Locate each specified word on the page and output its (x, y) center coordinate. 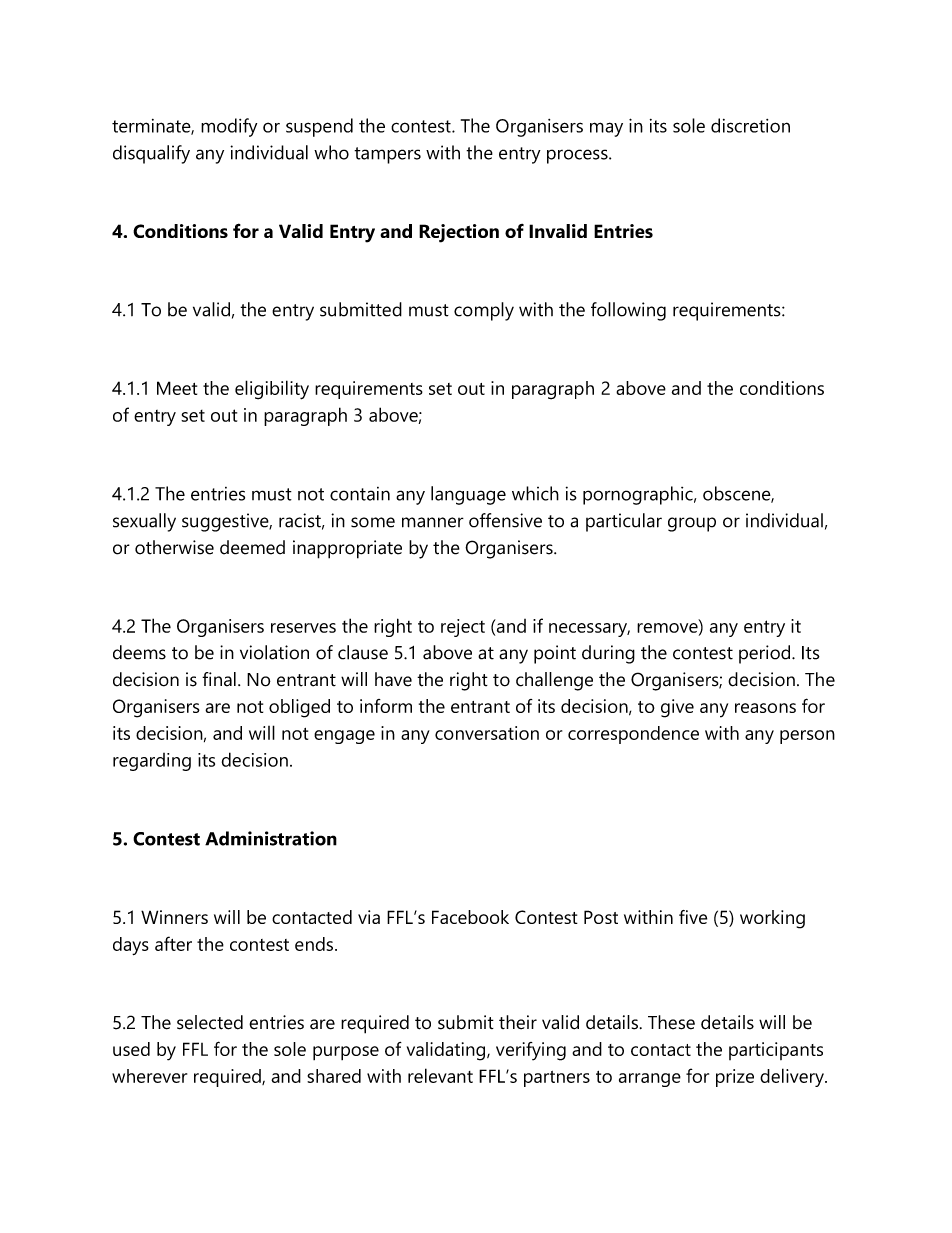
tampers (387, 155)
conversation (487, 733)
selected (210, 1022)
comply (484, 311)
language (468, 495)
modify (229, 127)
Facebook (470, 917)
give (677, 708)
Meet (177, 388)
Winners (174, 917)
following (628, 311)
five (693, 917)
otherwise (174, 547)
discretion (750, 125)
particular (624, 522)
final (219, 679)
